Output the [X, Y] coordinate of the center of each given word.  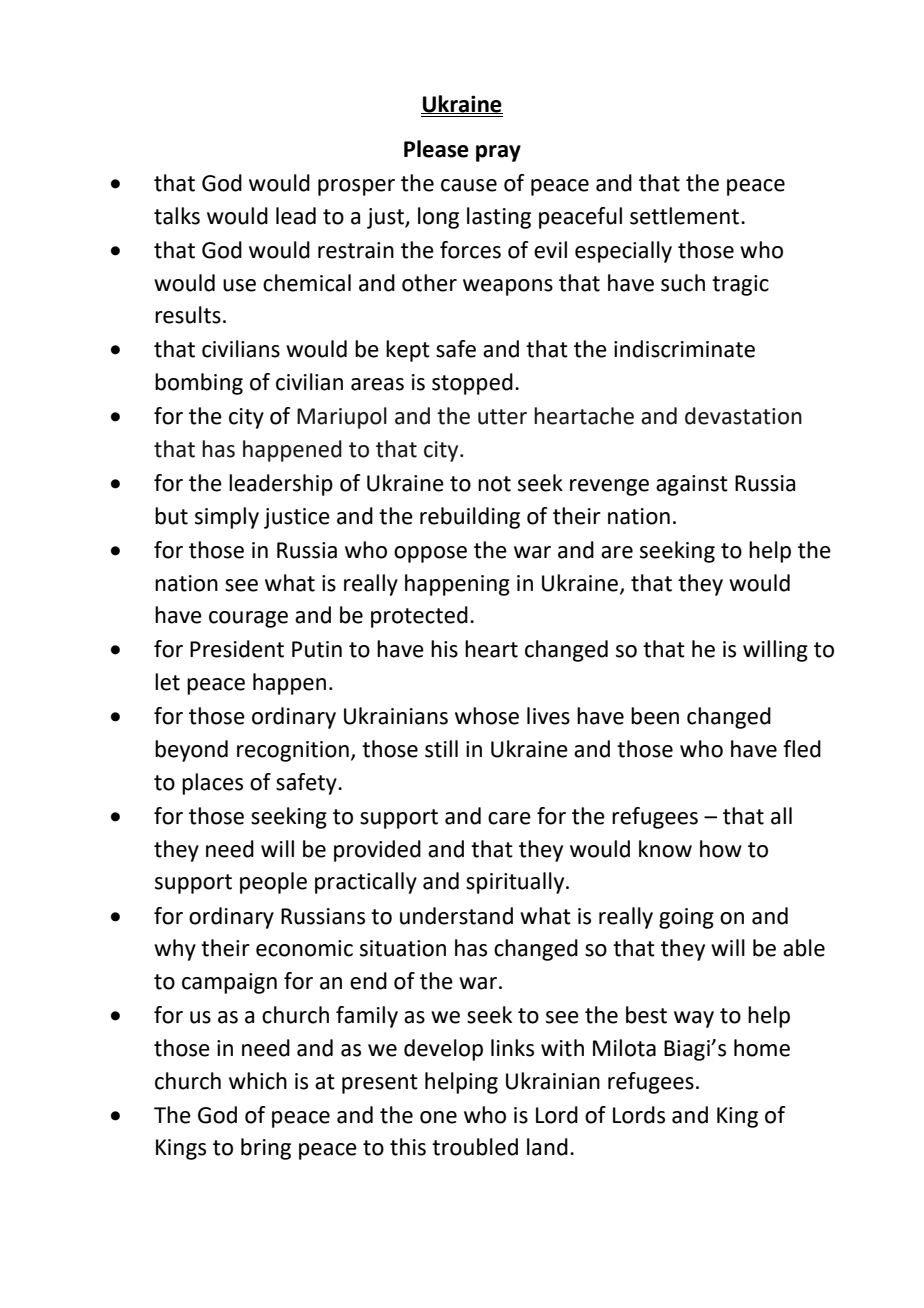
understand [456, 916]
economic [304, 948]
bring [266, 1149]
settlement [684, 216]
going [686, 918]
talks [177, 216]
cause [469, 185]
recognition [293, 751]
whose [487, 716]
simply [227, 518]
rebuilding [470, 518]
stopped [472, 384]
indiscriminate [684, 349]
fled [802, 749]
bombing [199, 384]
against [692, 485]
